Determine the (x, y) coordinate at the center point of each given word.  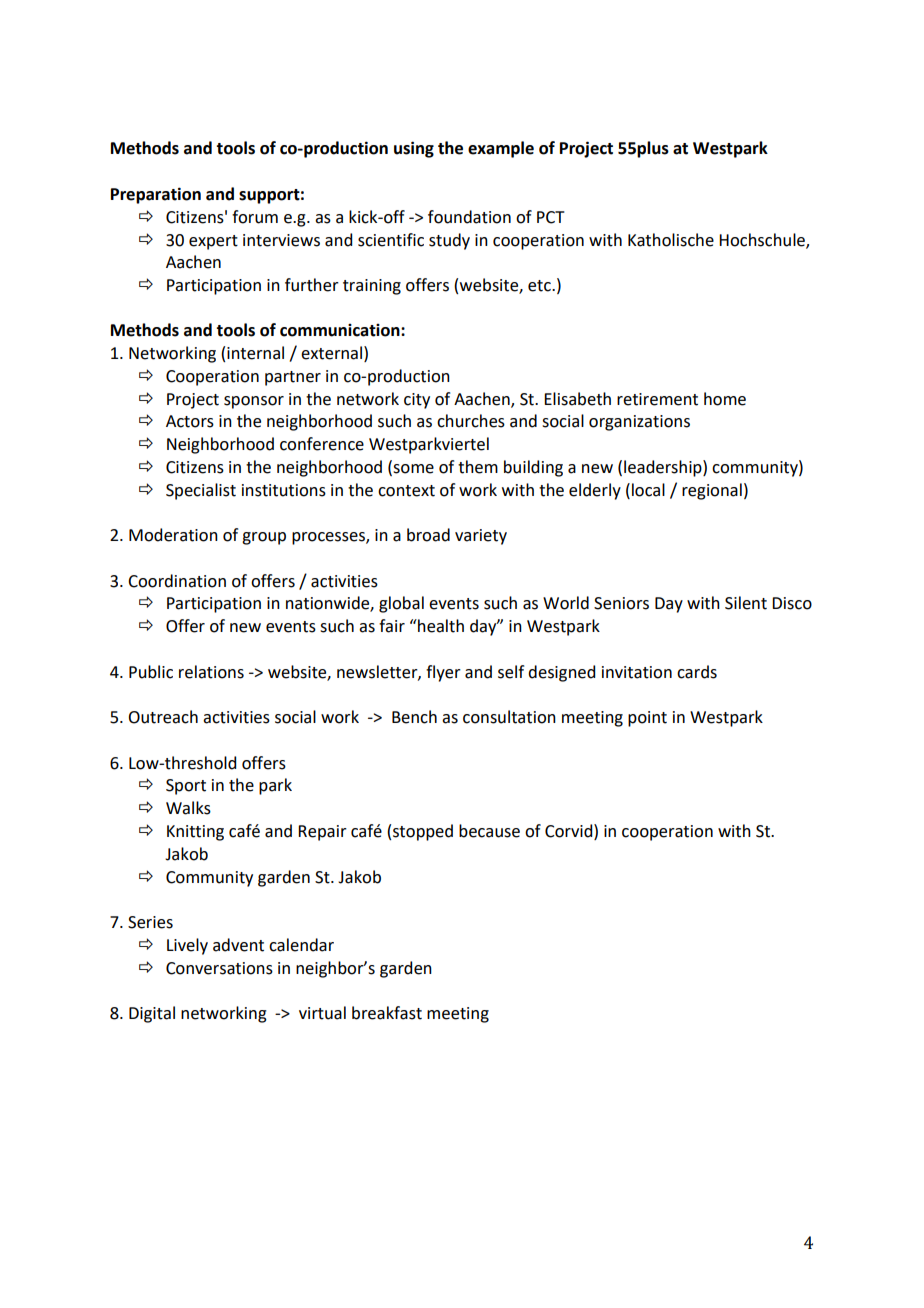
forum (255, 217)
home (725, 399)
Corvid (570, 831)
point (647, 719)
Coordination (177, 581)
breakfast (387, 1013)
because (489, 831)
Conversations (219, 968)
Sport (186, 787)
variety (481, 537)
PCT (551, 217)
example (501, 149)
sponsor (254, 402)
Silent (746, 603)
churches (471, 421)
